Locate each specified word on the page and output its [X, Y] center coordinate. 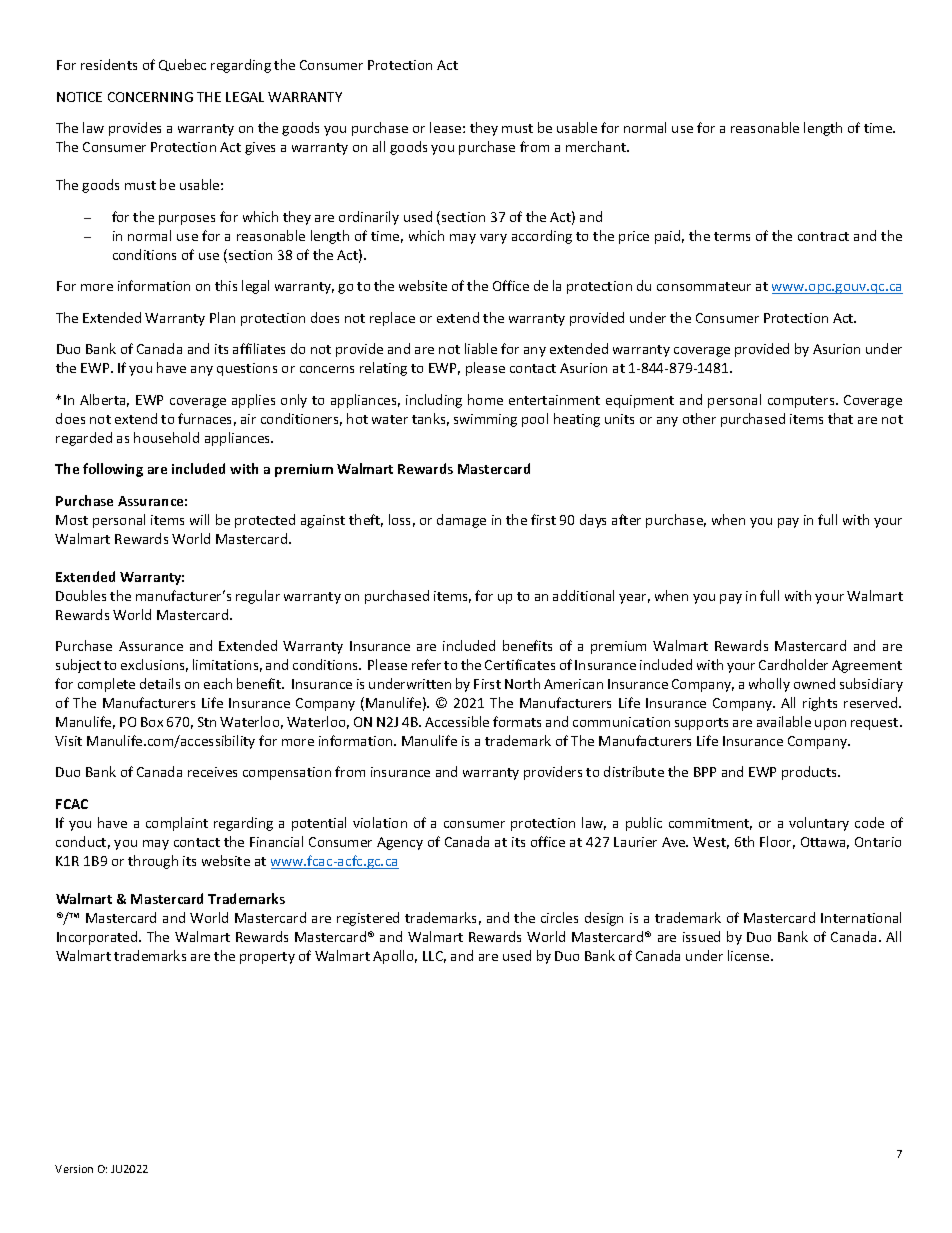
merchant [597, 146]
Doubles [81, 595]
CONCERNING [150, 97]
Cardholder [793, 664]
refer [426, 664]
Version [74, 1169]
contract [823, 236]
